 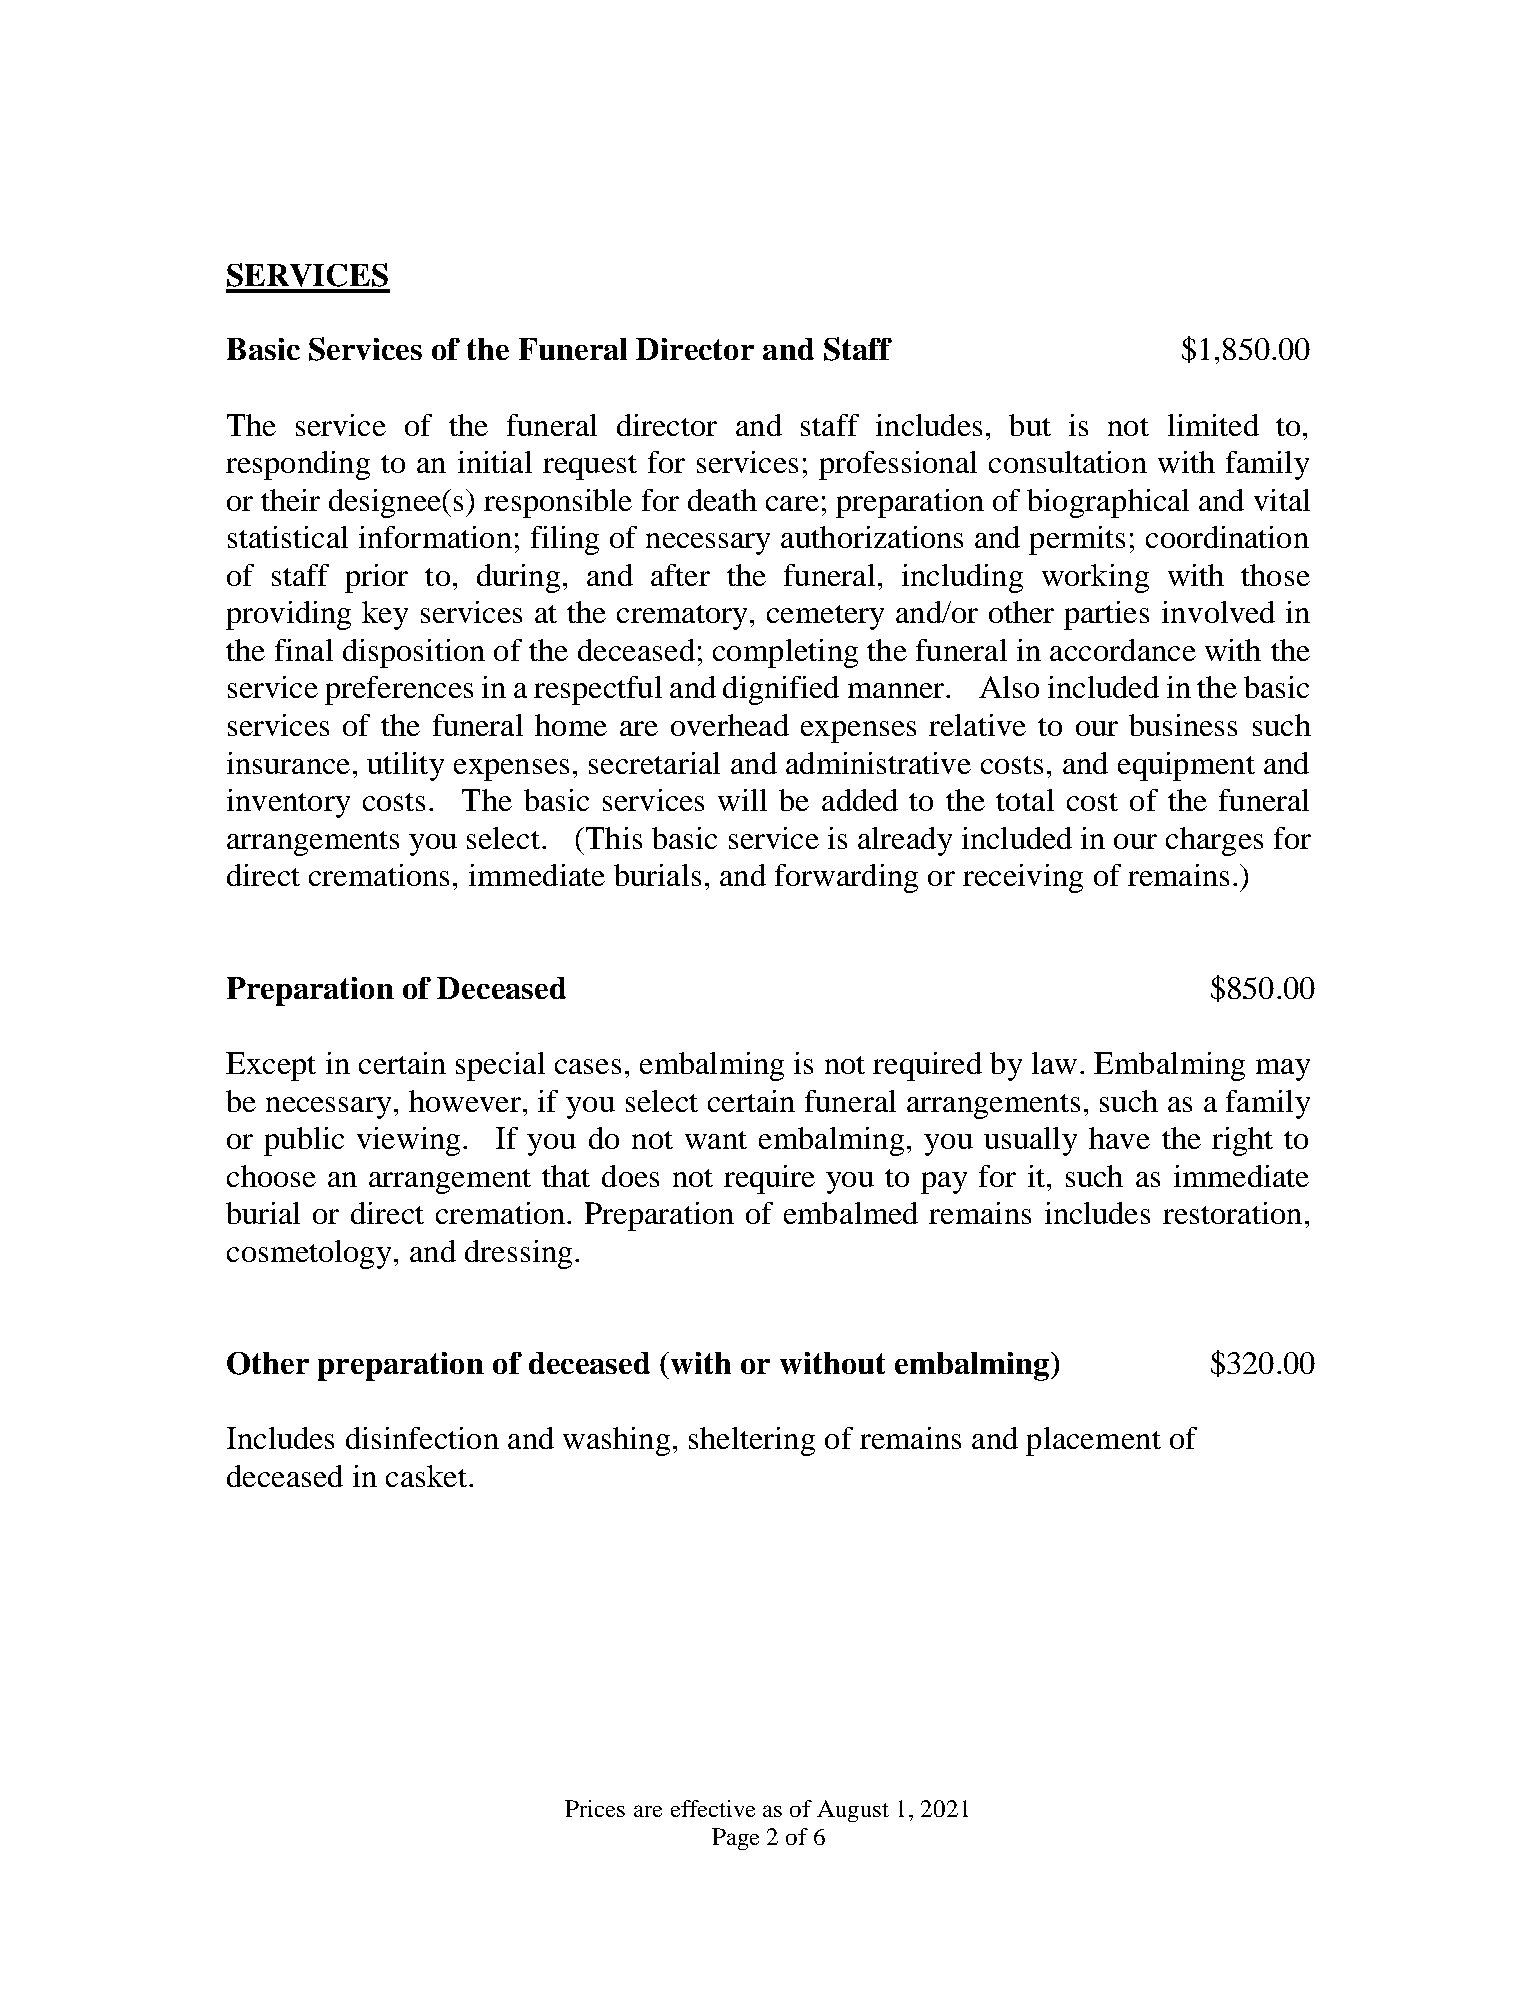 What do you see at coordinates (1093, 1441) in the screenshot?
I see `placement` at bounding box center [1093, 1441].
